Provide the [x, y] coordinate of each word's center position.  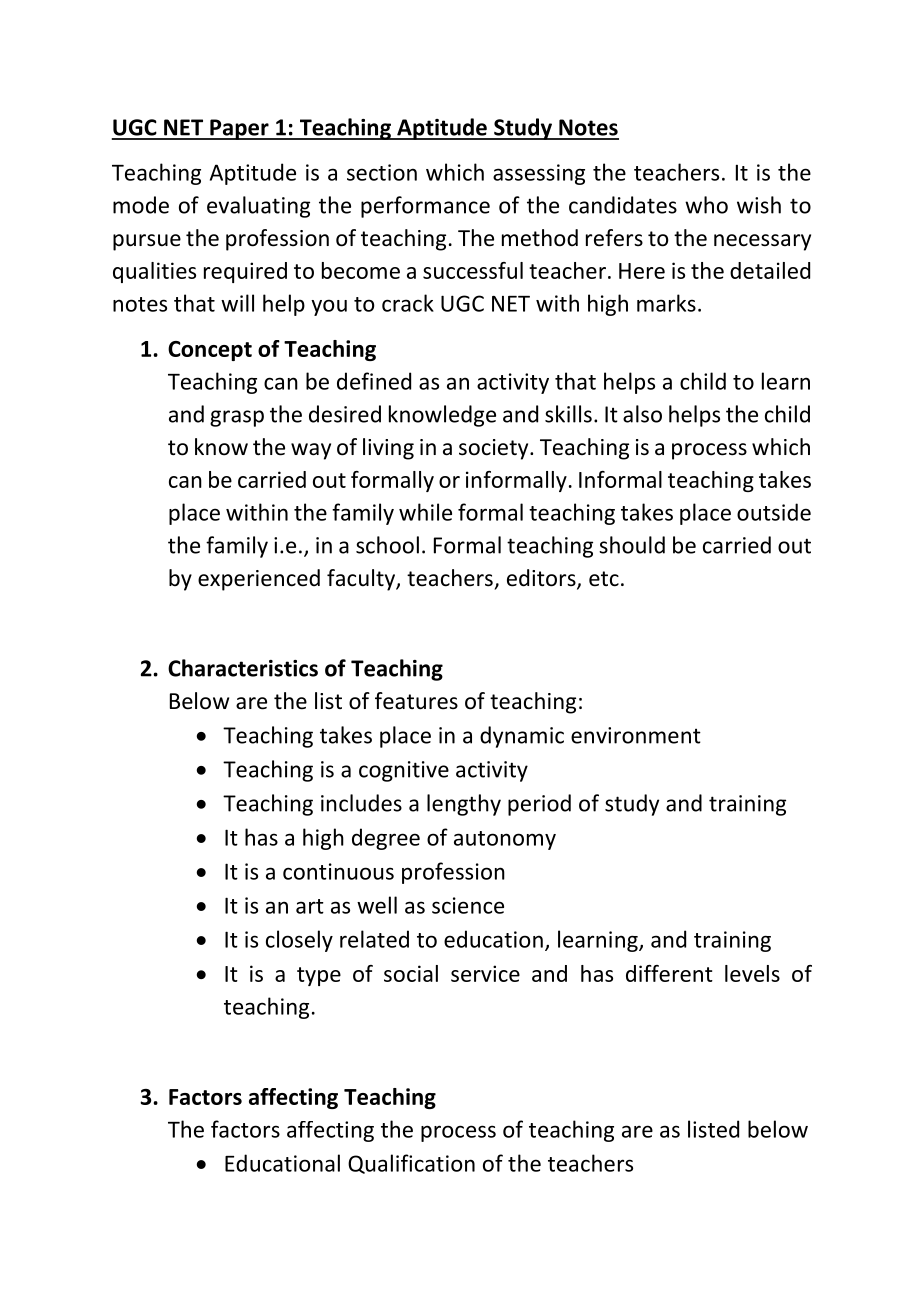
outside [774, 512]
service [485, 973]
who [706, 205]
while [425, 512]
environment [636, 735]
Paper [239, 129]
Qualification [411, 1164]
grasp [237, 418]
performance [425, 207]
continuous [338, 871]
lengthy [464, 805]
